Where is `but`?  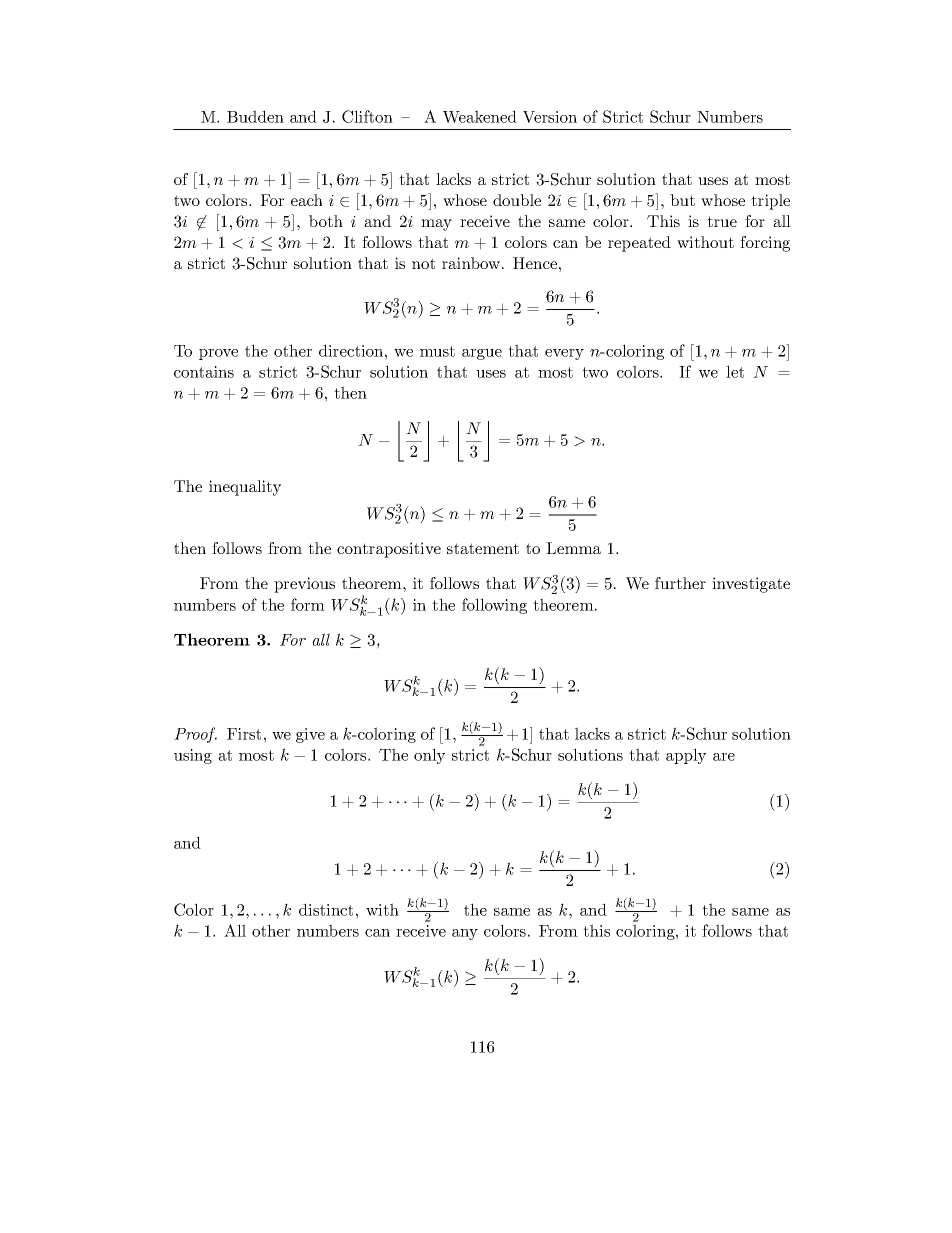
but is located at coordinates (682, 200).
